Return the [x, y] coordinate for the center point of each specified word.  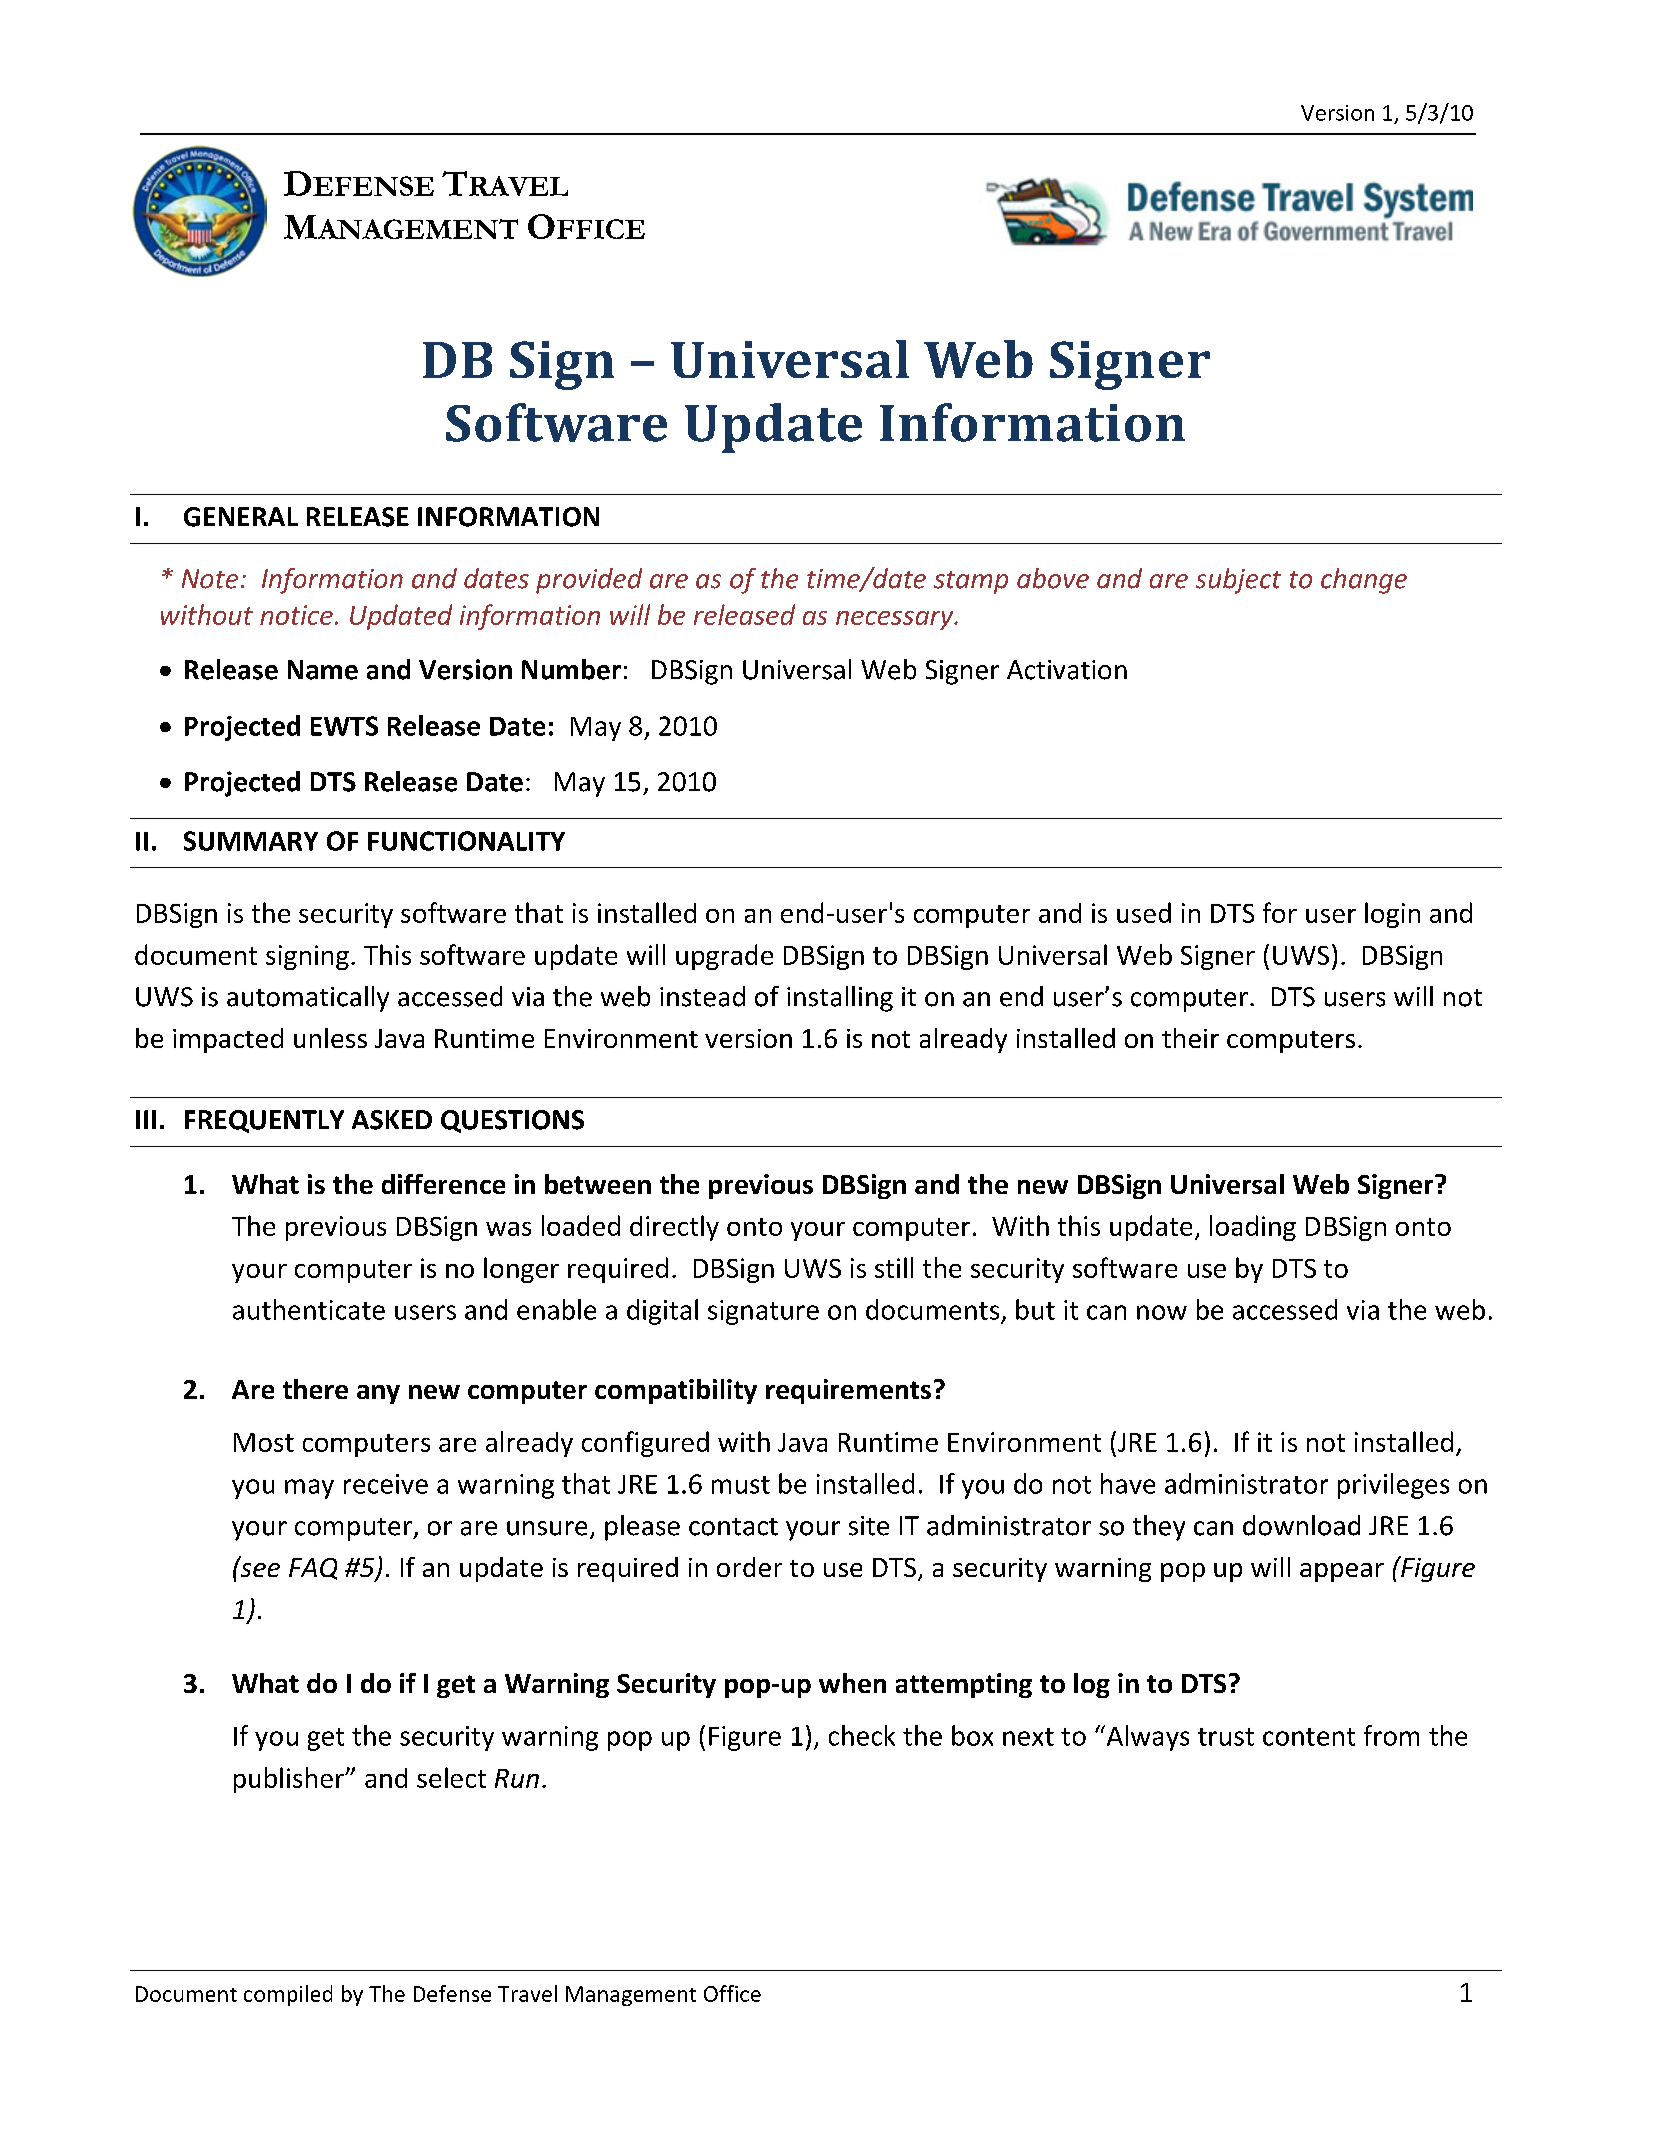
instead [702, 996]
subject [1238, 581]
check [862, 1735]
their [1190, 1038]
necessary [896, 620]
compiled [288, 1995]
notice [296, 615]
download [1301, 1525]
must [741, 1485]
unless [330, 1038]
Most [264, 1442]
